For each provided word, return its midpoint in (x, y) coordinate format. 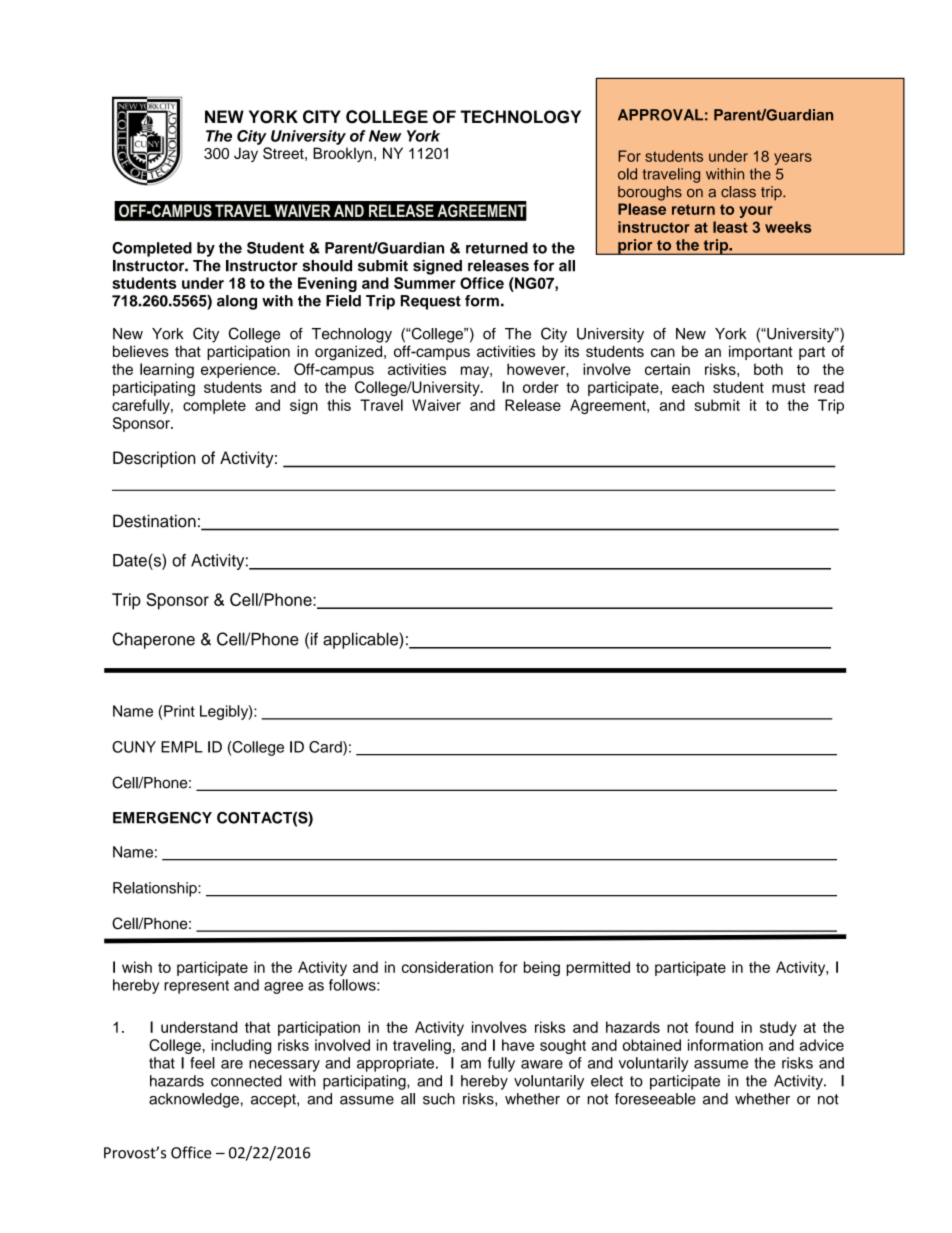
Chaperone (153, 640)
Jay (246, 154)
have (518, 1045)
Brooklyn (342, 154)
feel (202, 1063)
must (789, 387)
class (738, 192)
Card (326, 748)
